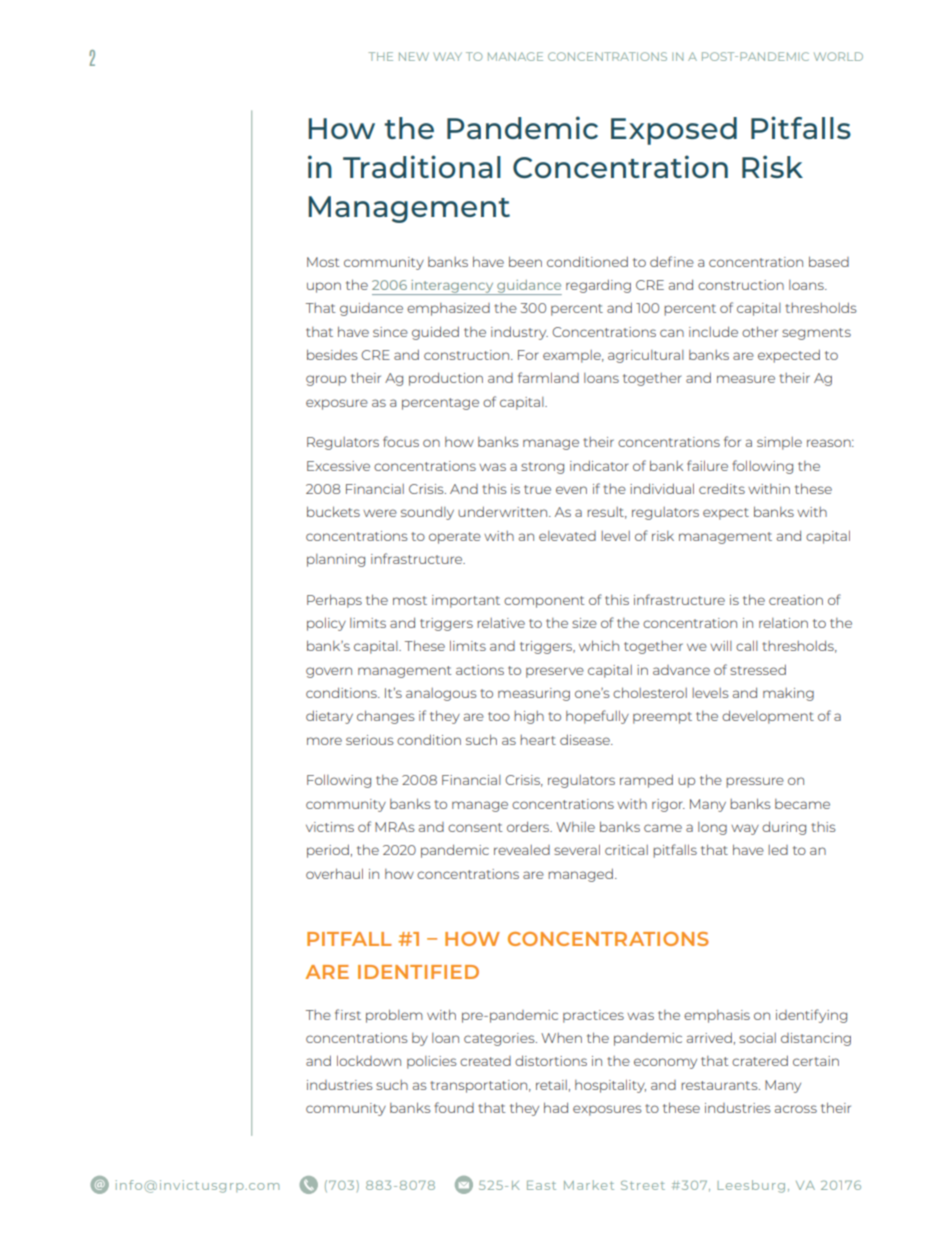 Image resolution: width=952 pixels, height=1233 pixels. I want to click on WORLD, so click(838, 56).
